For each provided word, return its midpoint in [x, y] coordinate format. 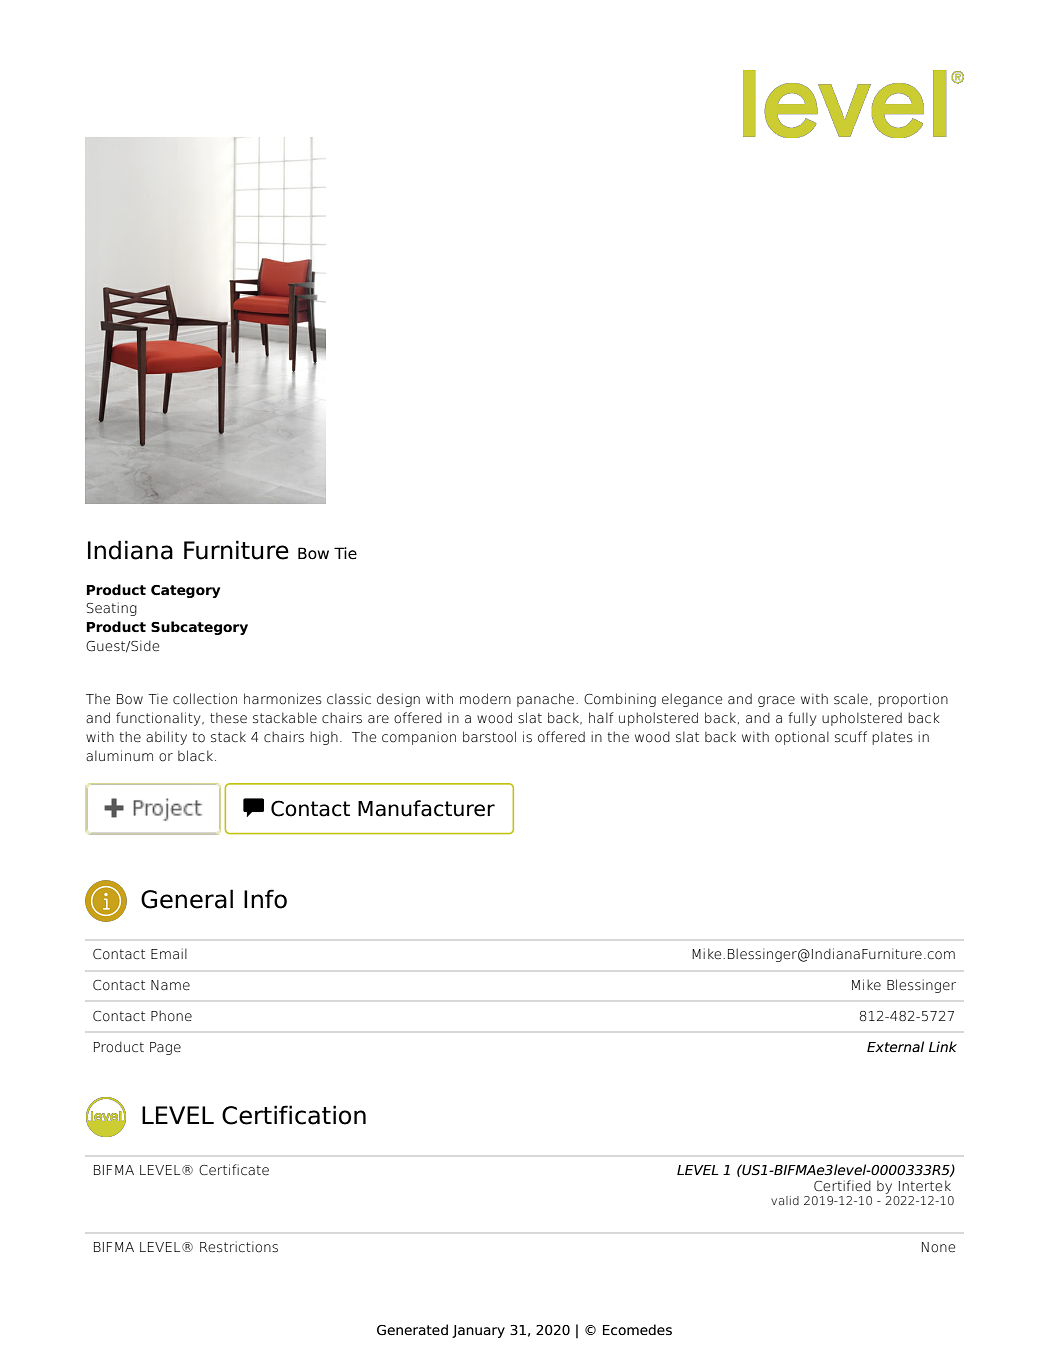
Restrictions [239, 1247]
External [895, 1046]
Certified [842, 1185]
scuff [851, 737]
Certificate [234, 1169]
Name [170, 985]
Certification [294, 1115]
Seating [111, 609]
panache [545, 700]
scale [851, 699]
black [195, 755]
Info [265, 899]
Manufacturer [426, 808]
